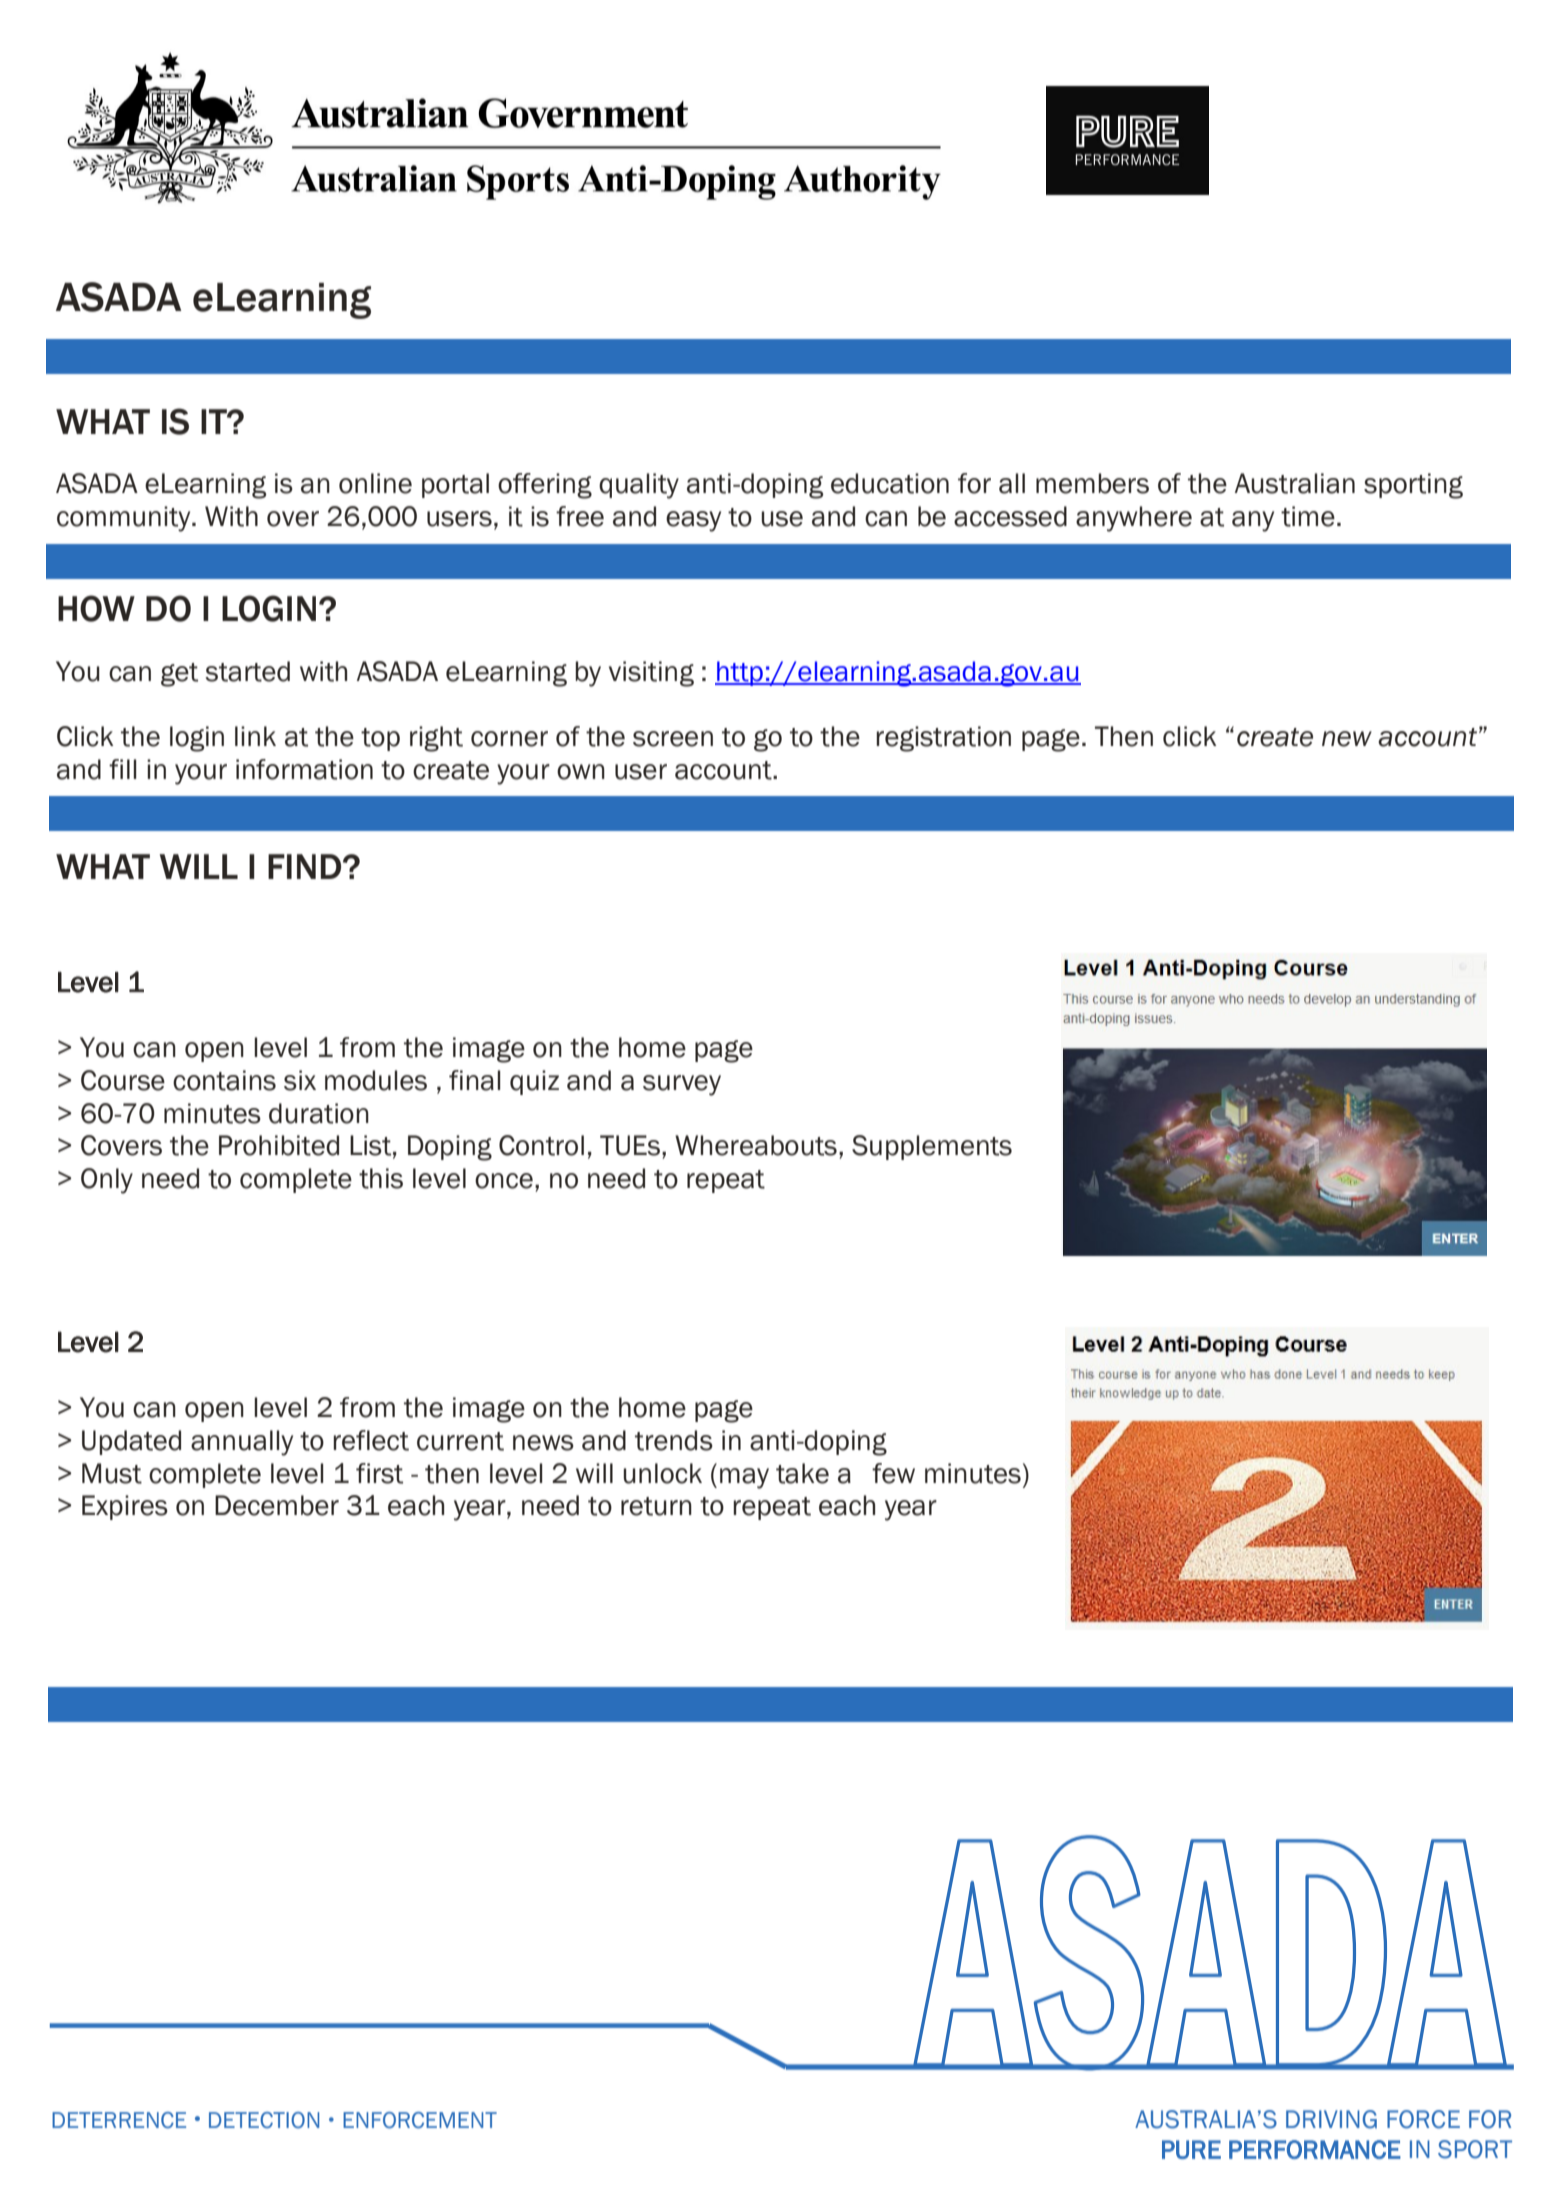 This screenshot has width=1562, height=2209. What do you see at coordinates (693, 521) in the screenshot?
I see `easy` at bounding box center [693, 521].
